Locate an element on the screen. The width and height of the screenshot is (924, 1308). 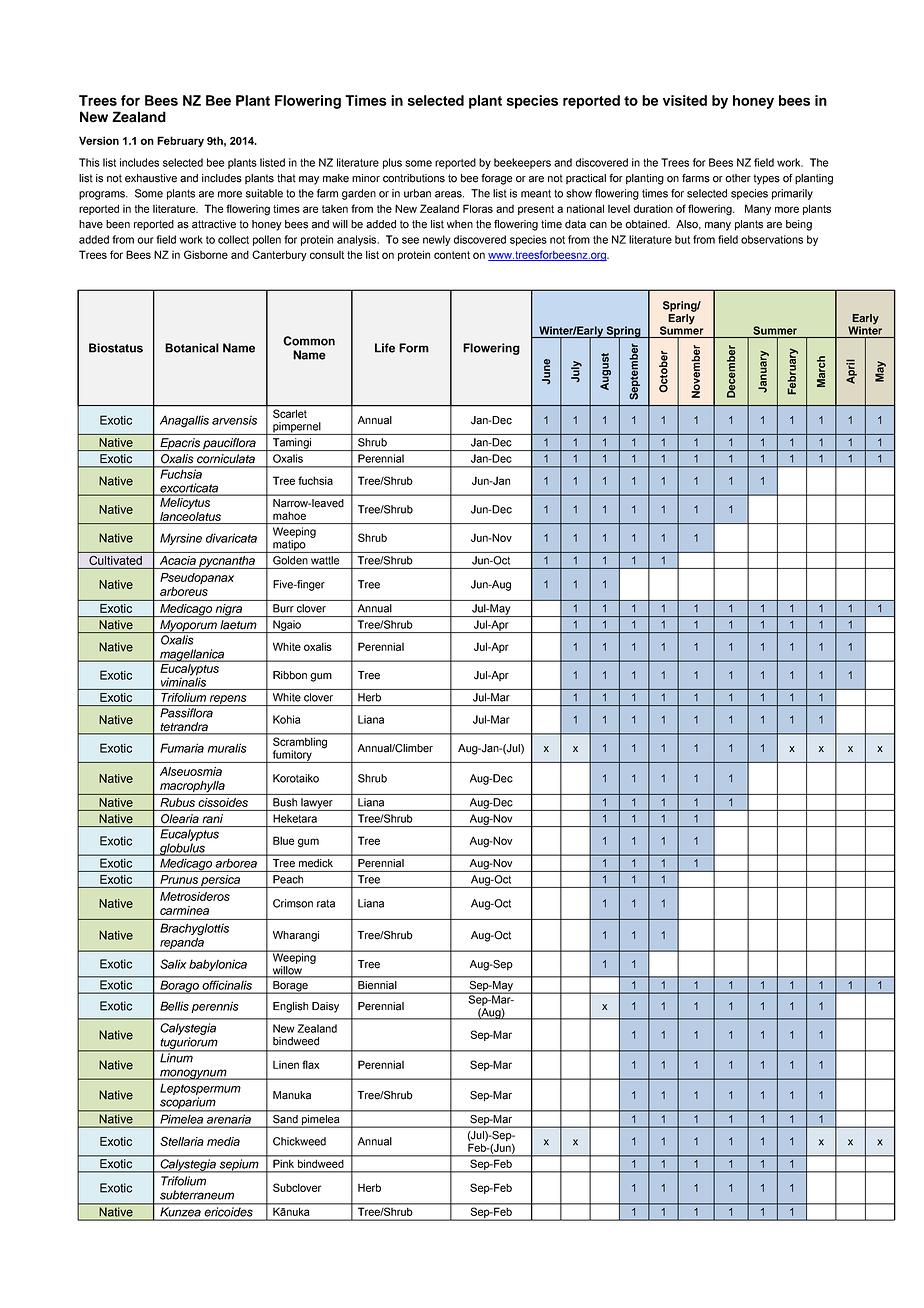
Stellaria is located at coordinates (182, 1141).
